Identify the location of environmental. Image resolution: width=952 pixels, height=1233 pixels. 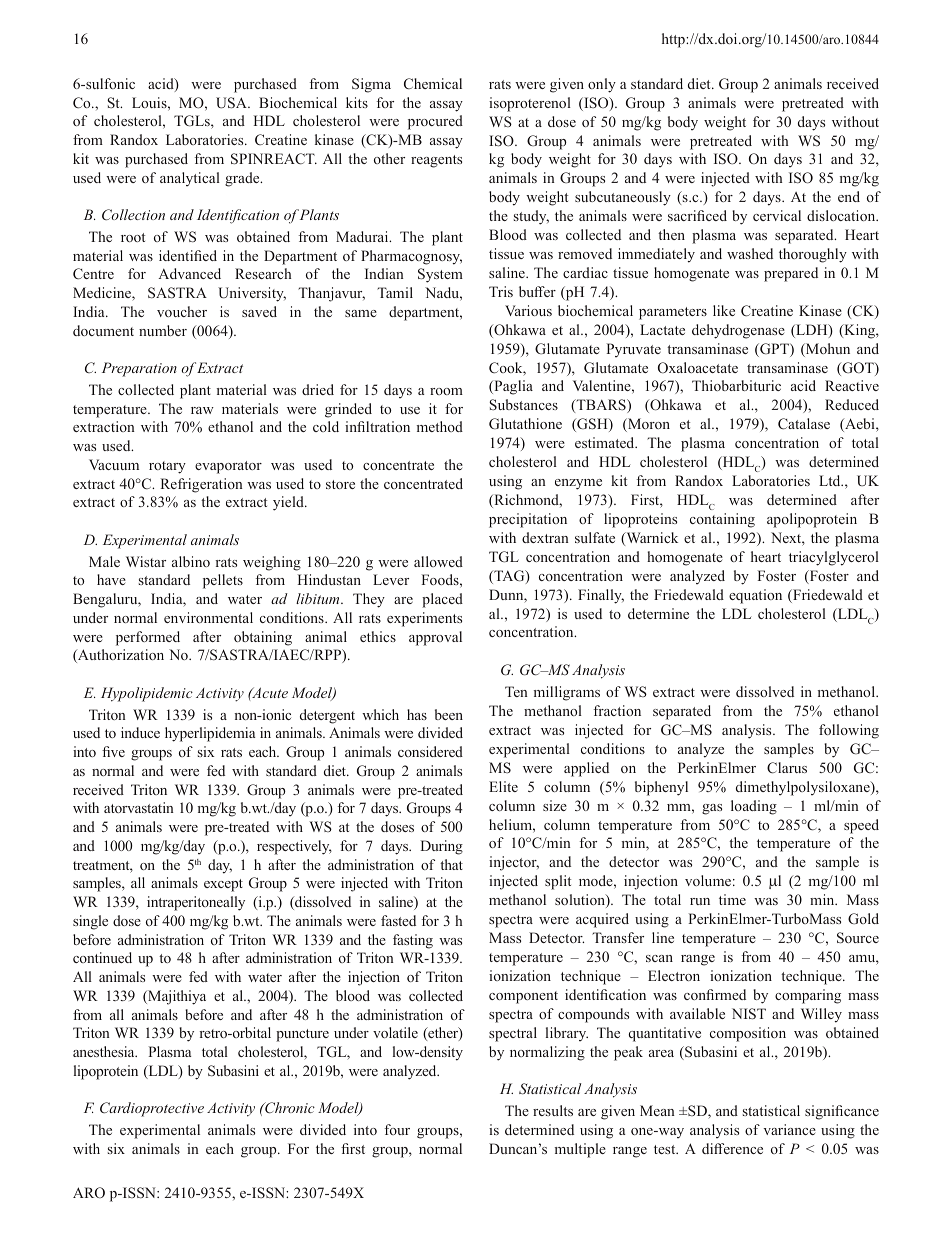
(208, 617).
